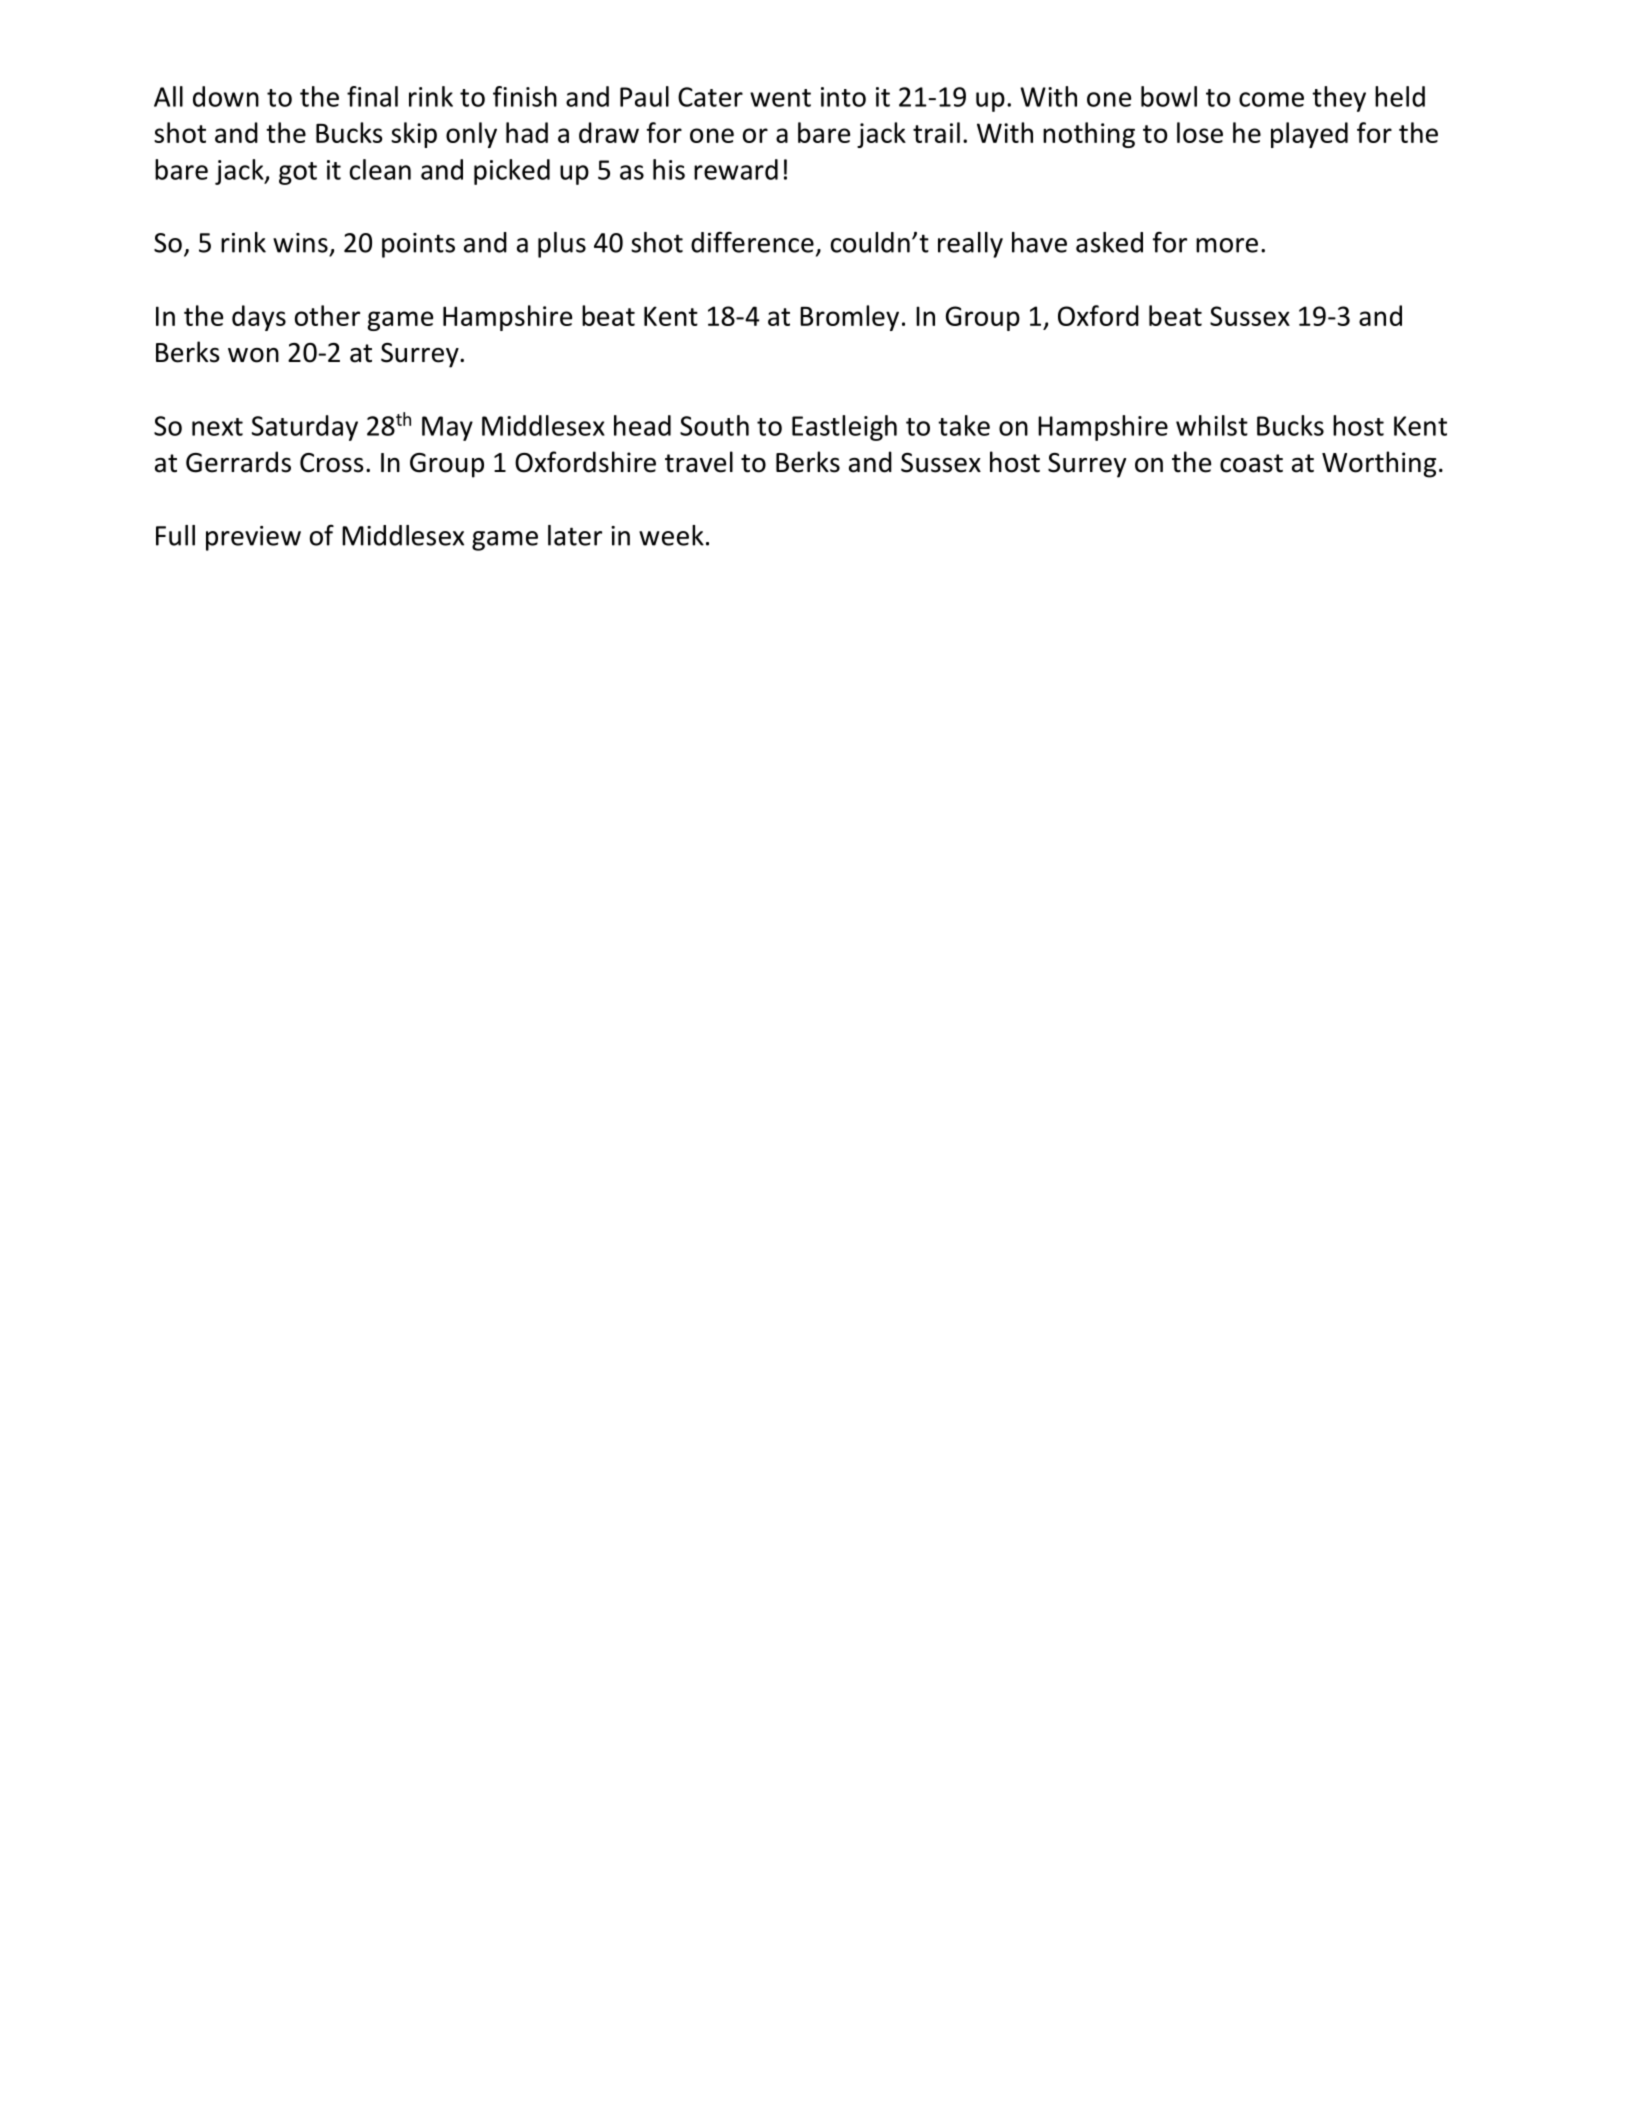  Describe the element at coordinates (1212, 425) in the screenshot. I see `whilst` at that location.
